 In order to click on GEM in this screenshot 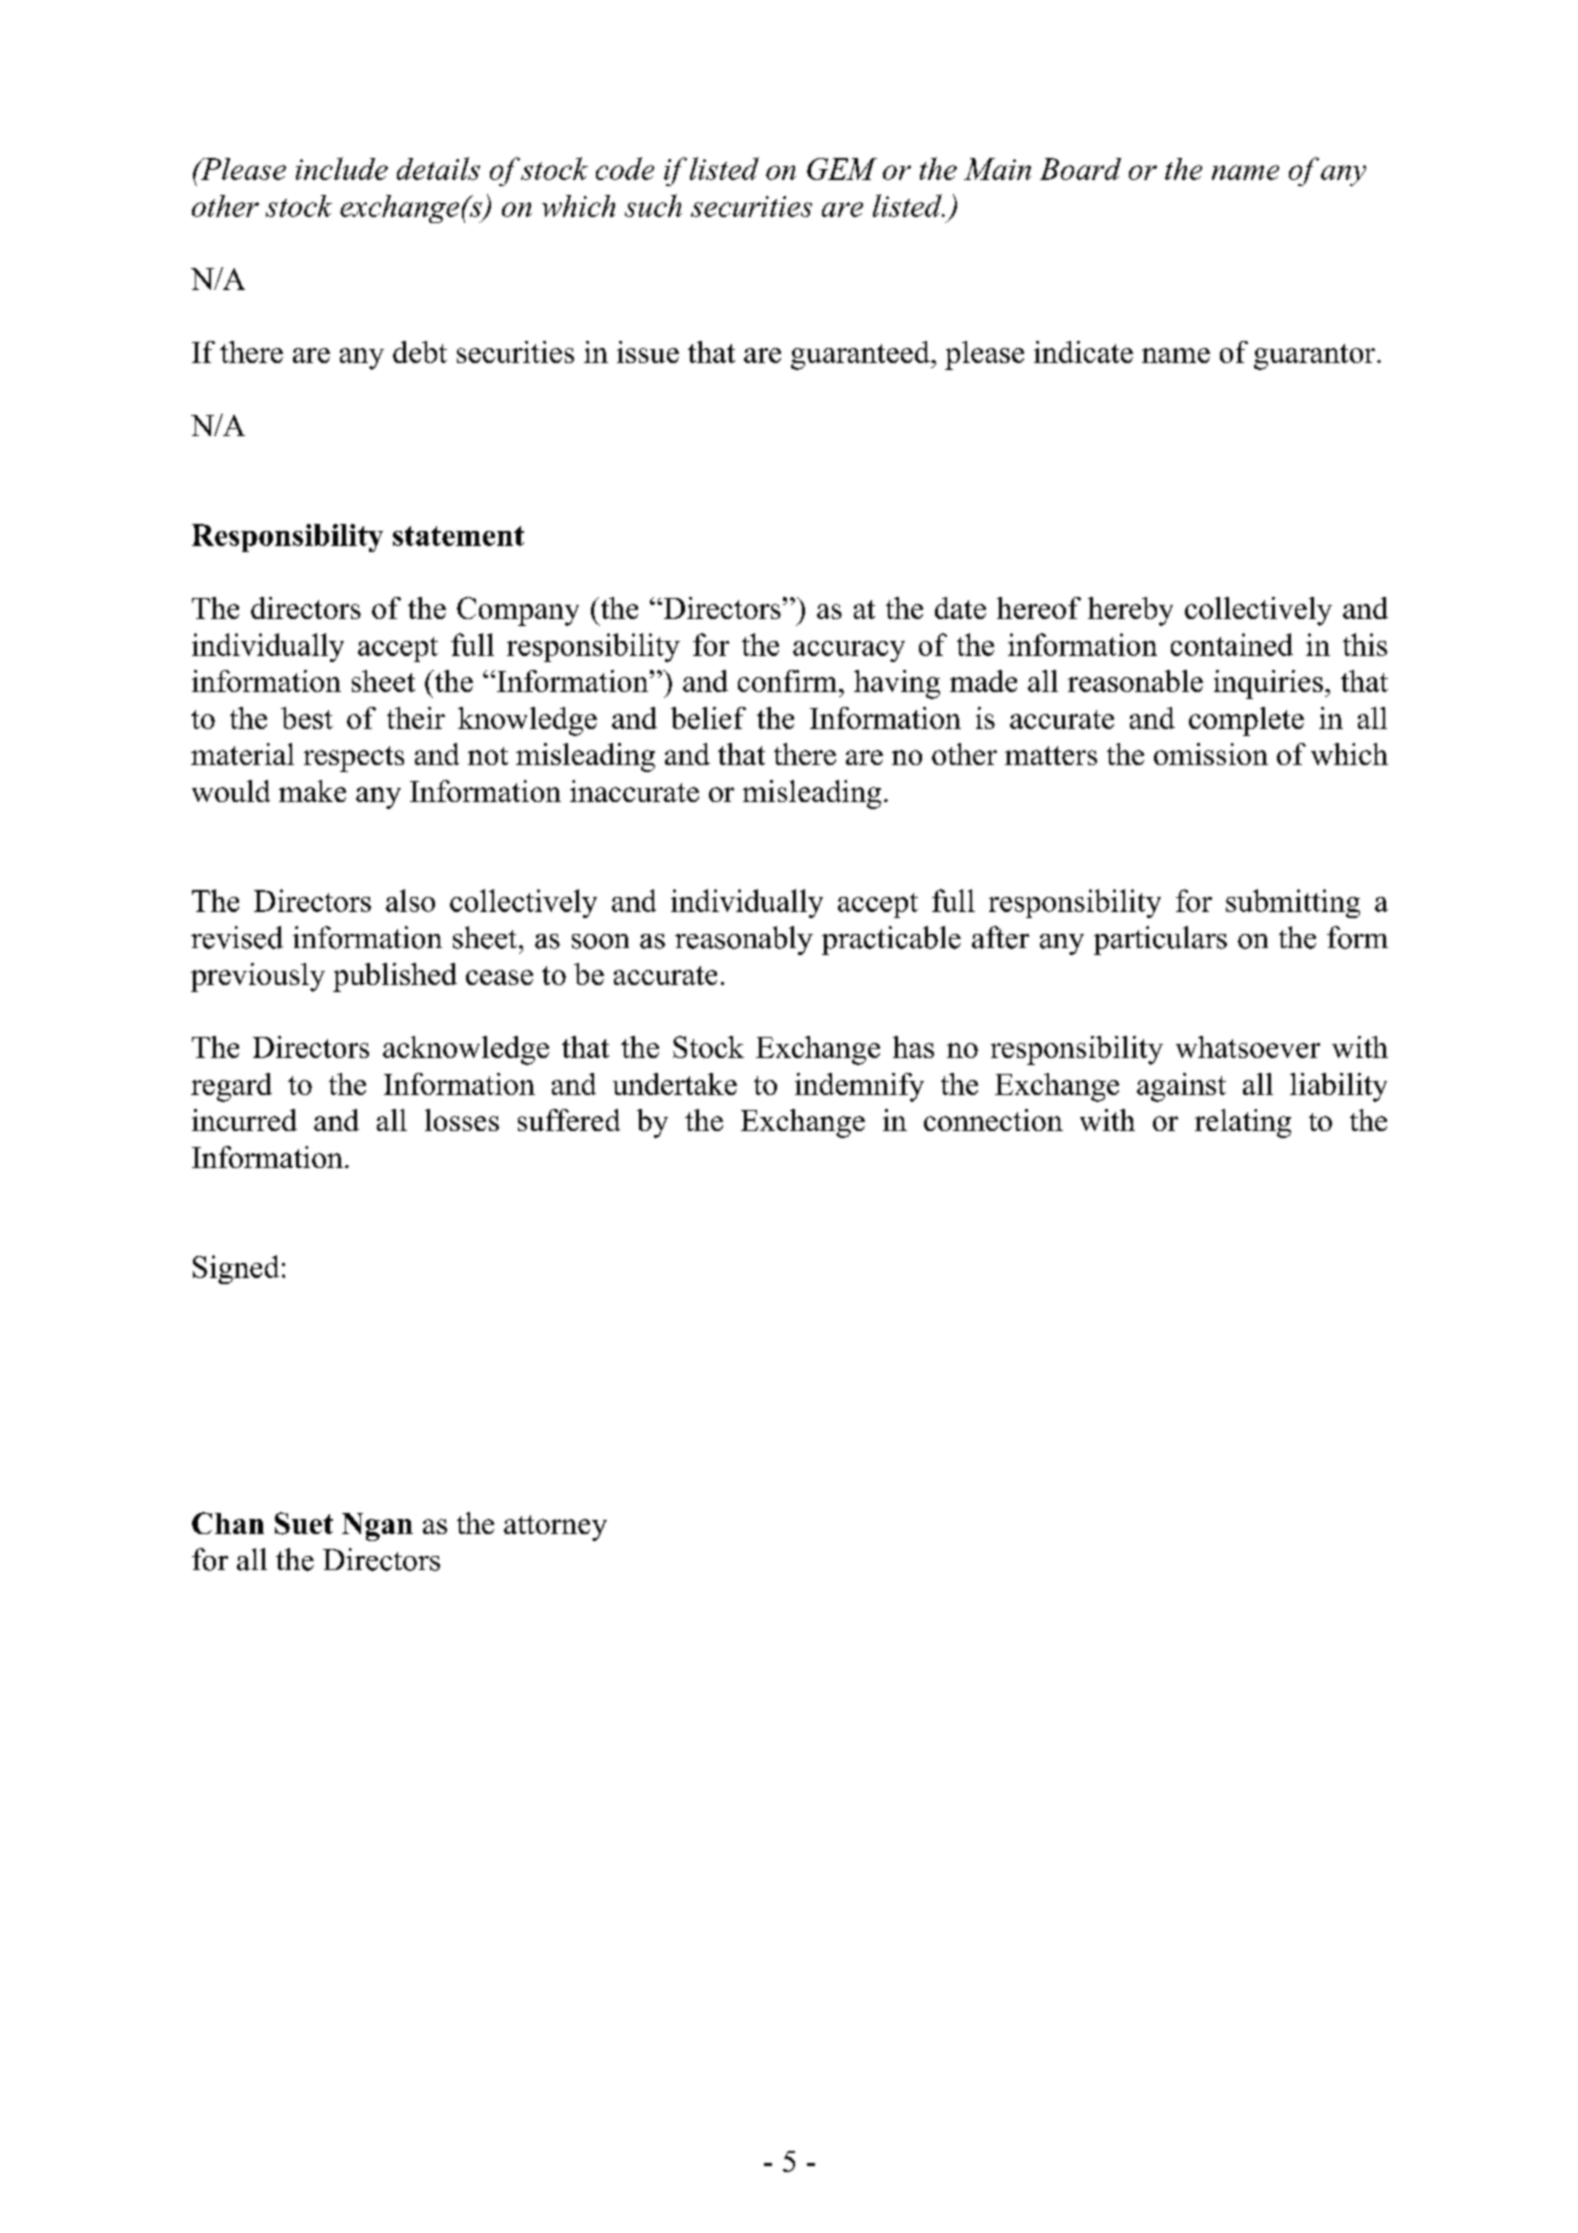, I will do `click(842, 169)`.
